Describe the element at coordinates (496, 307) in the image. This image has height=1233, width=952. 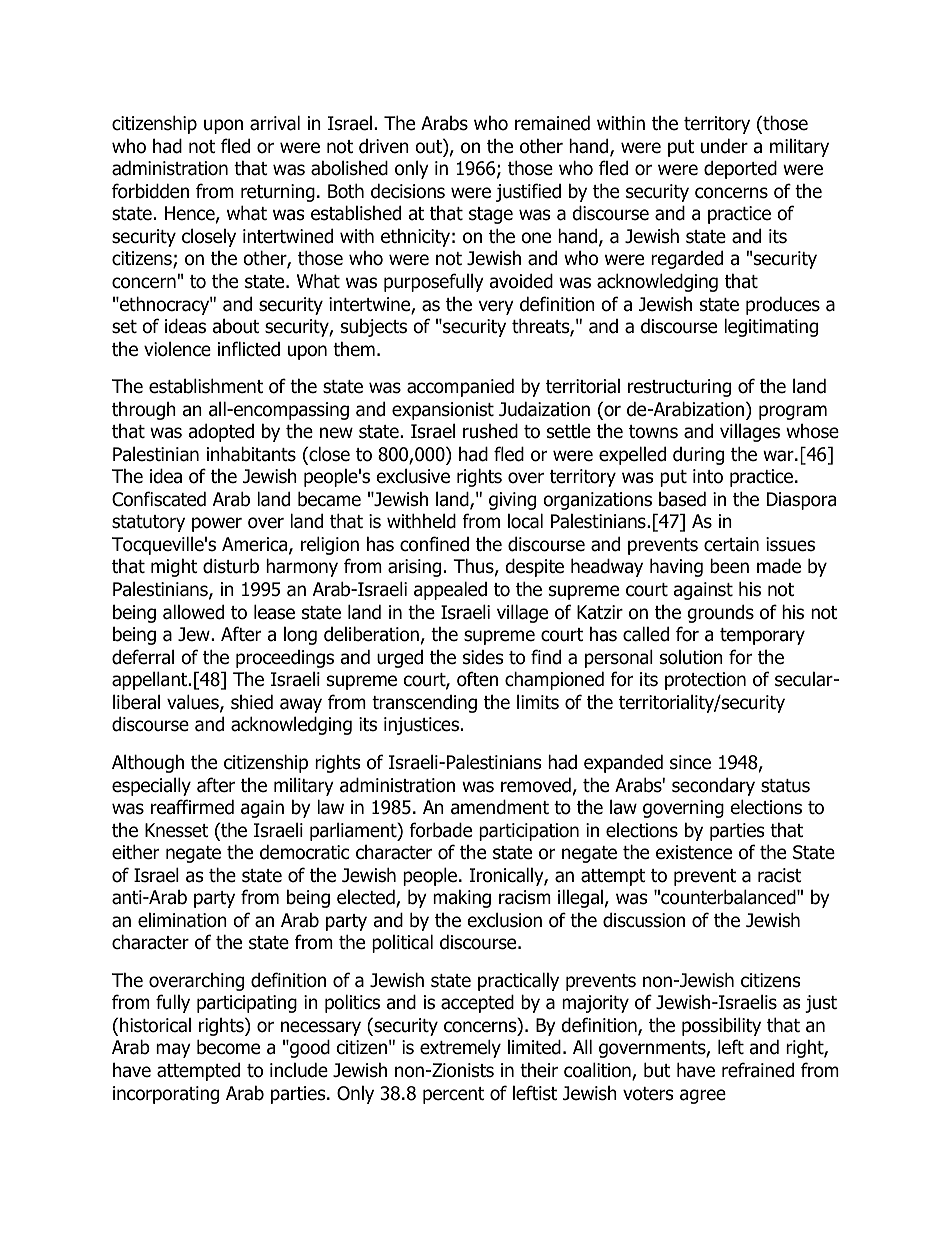
I see `very` at that location.
